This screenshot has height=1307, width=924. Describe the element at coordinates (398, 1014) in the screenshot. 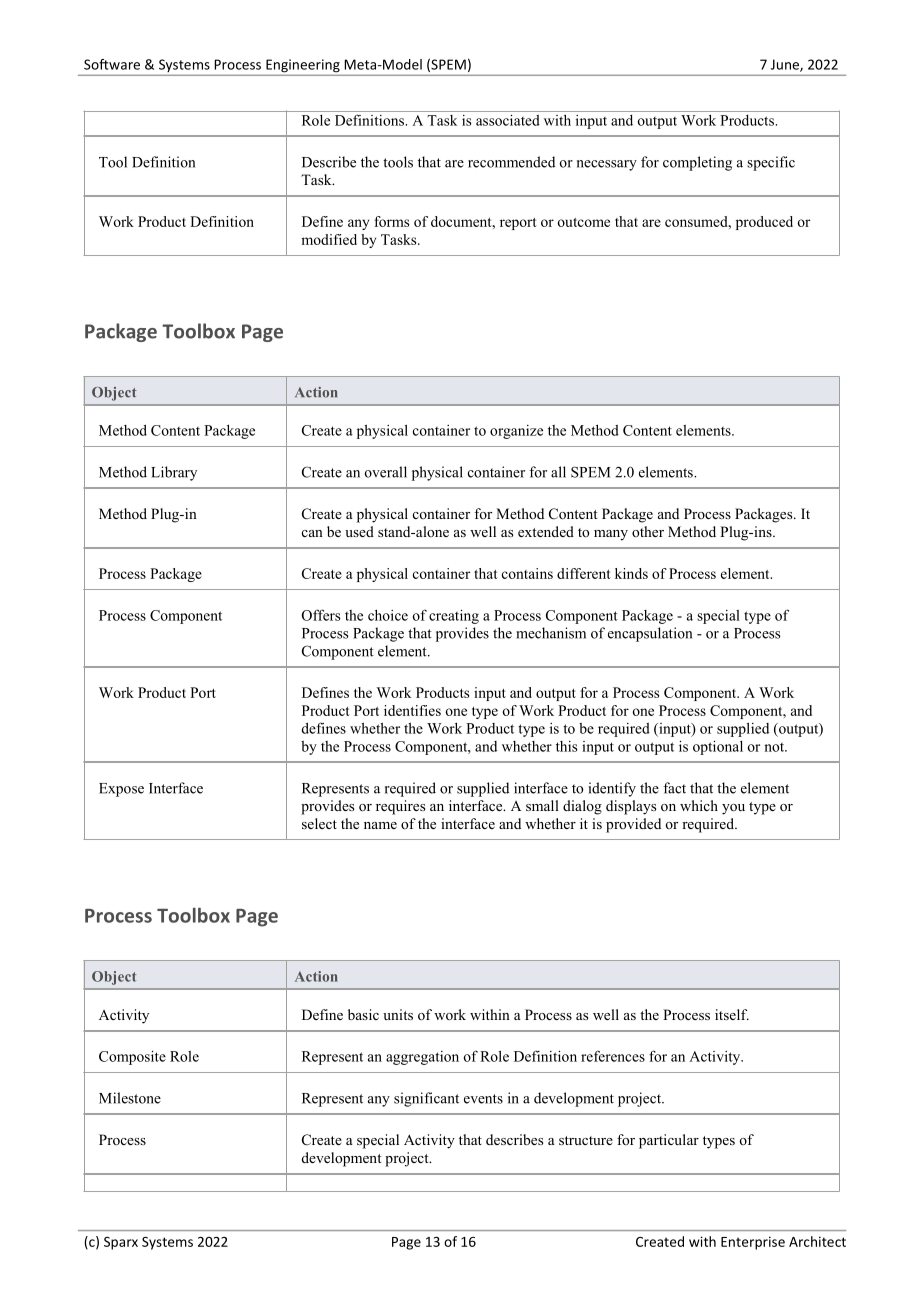

I see `units` at that location.
